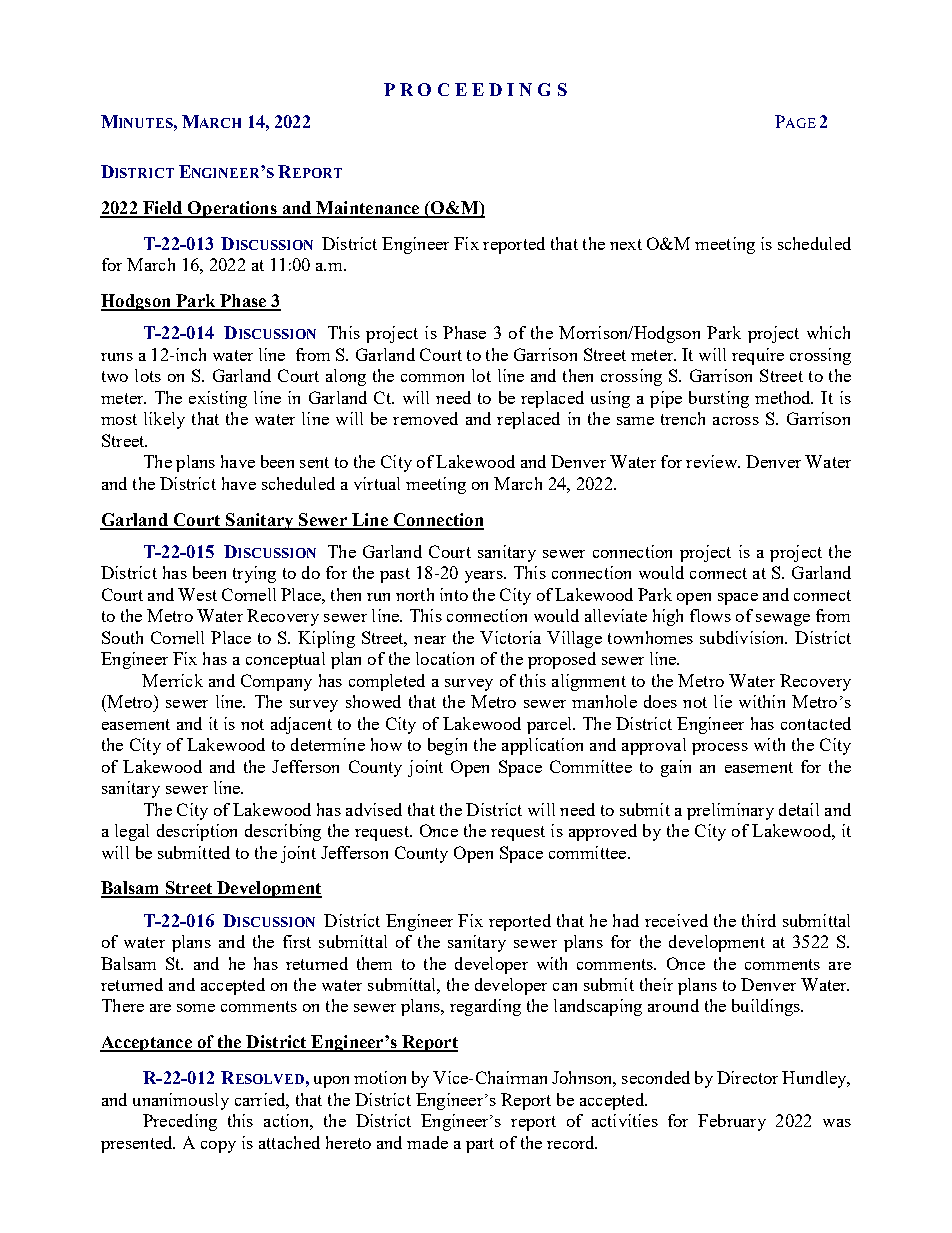 This document has width=952, height=1233. Describe the element at coordinates (374, 809) in the document. I see `advised` at that location.
